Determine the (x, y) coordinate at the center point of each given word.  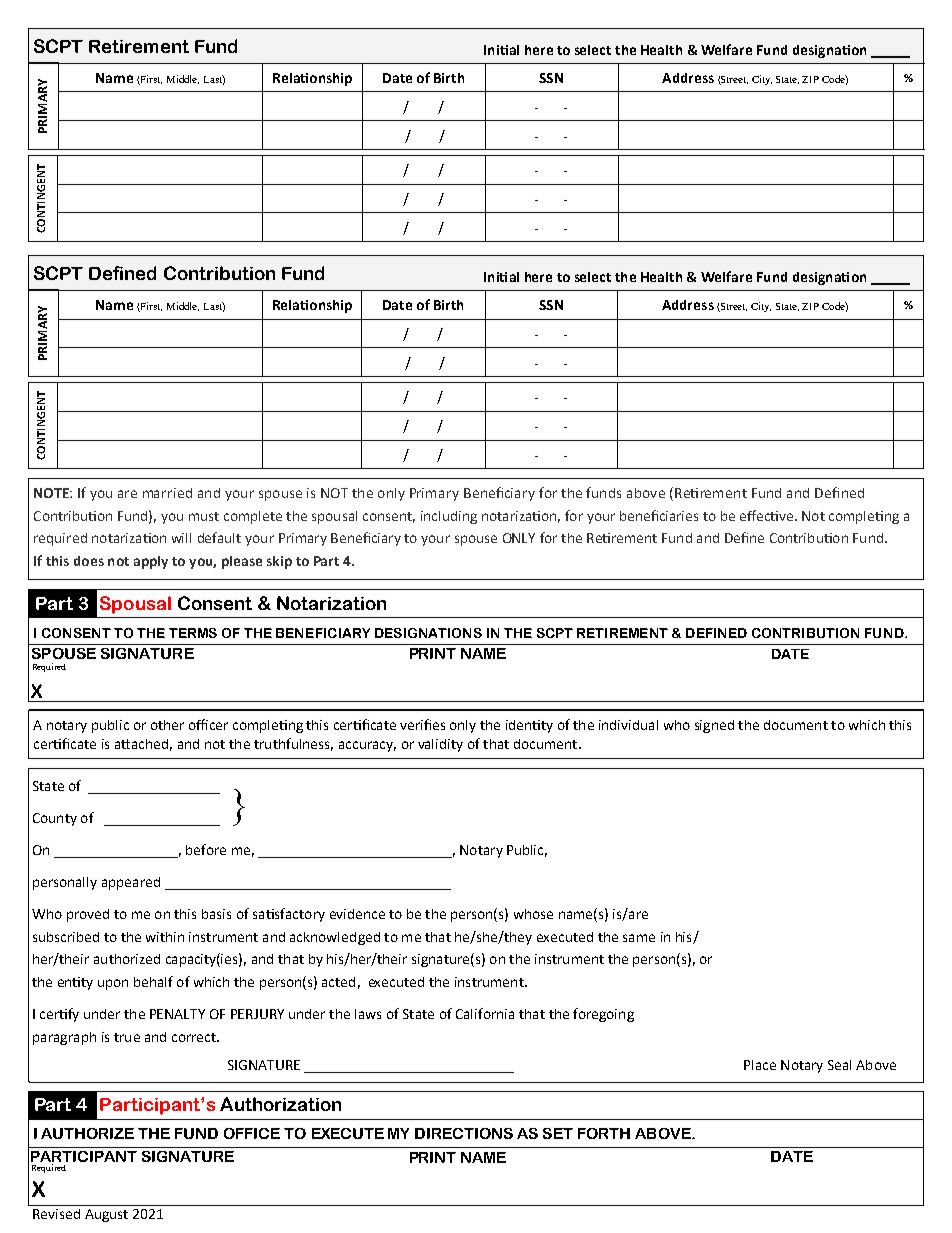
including (449, 517)
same (639, 938)
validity (440, 745)
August (106, 1215)
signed (714, 726)
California (485, 1013)
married (167, 493)
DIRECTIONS (464, 1133)
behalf (153, 981)
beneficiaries (659, 515)
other (167, 725)
